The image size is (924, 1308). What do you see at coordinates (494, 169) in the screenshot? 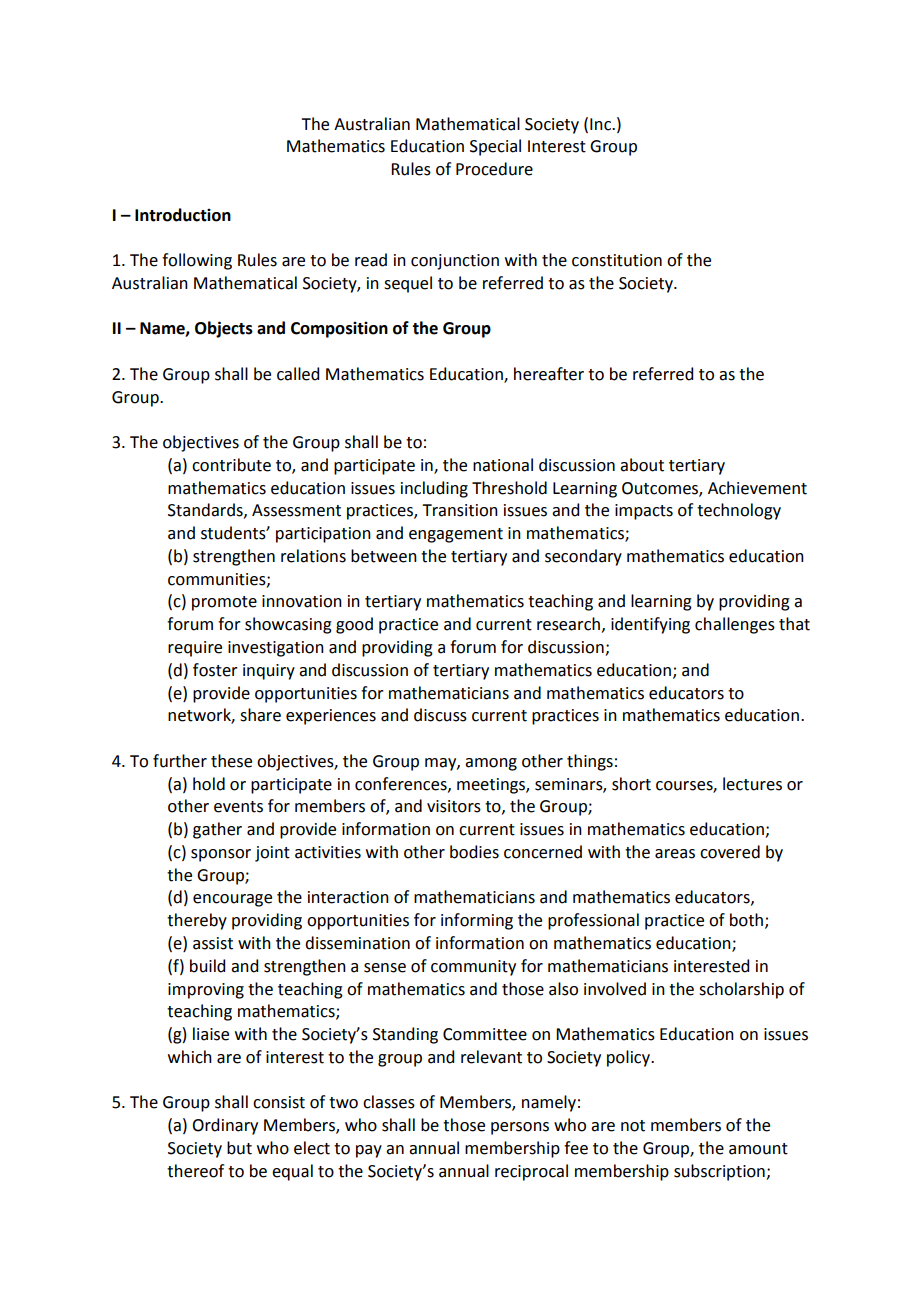
I see `Procedure` at bounding box center [494, 169].
